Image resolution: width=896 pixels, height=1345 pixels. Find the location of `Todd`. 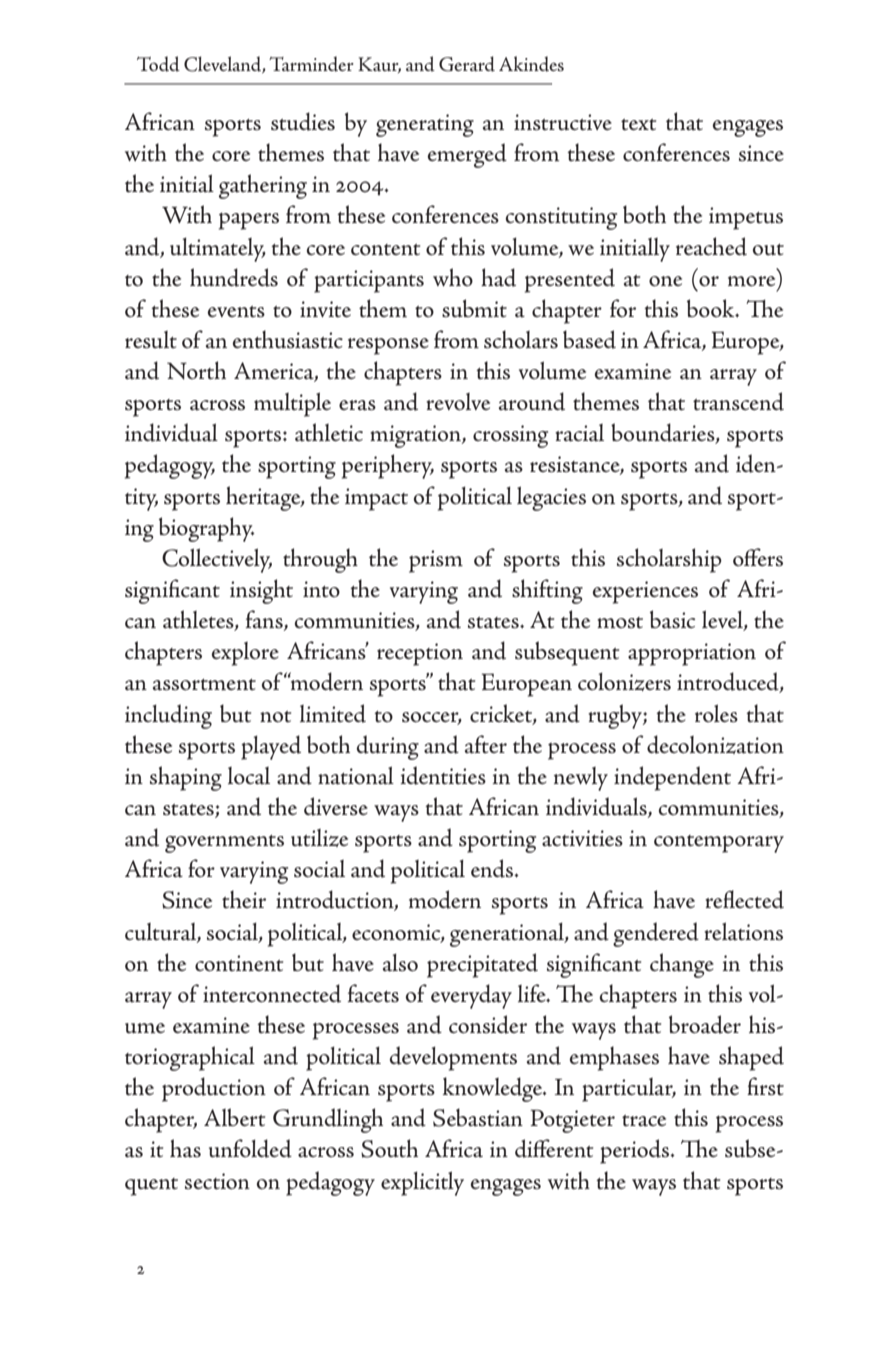

Todd is located at coordinates (158, 64).
